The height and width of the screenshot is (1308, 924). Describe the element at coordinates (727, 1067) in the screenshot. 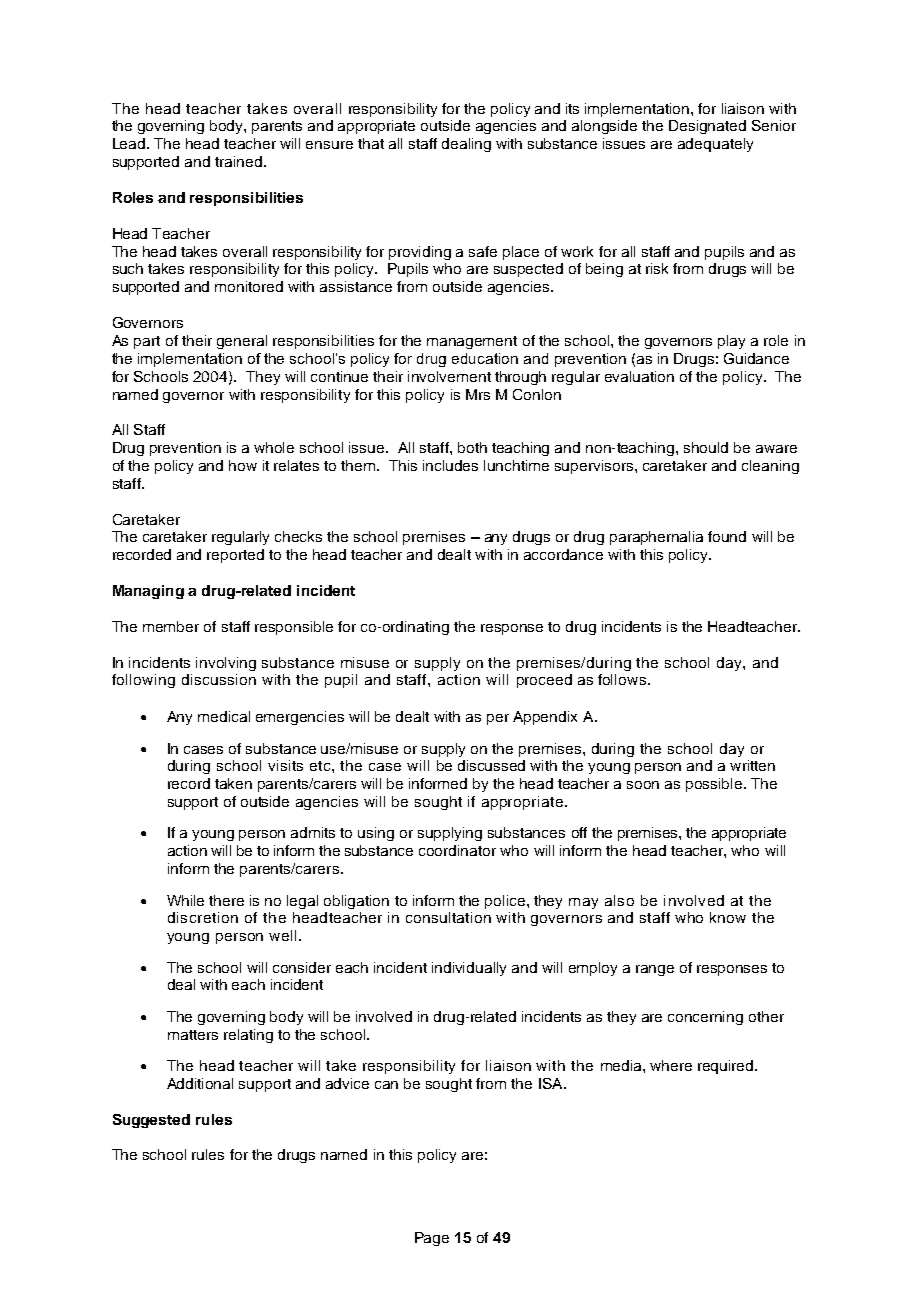

I see `required` at that location.
